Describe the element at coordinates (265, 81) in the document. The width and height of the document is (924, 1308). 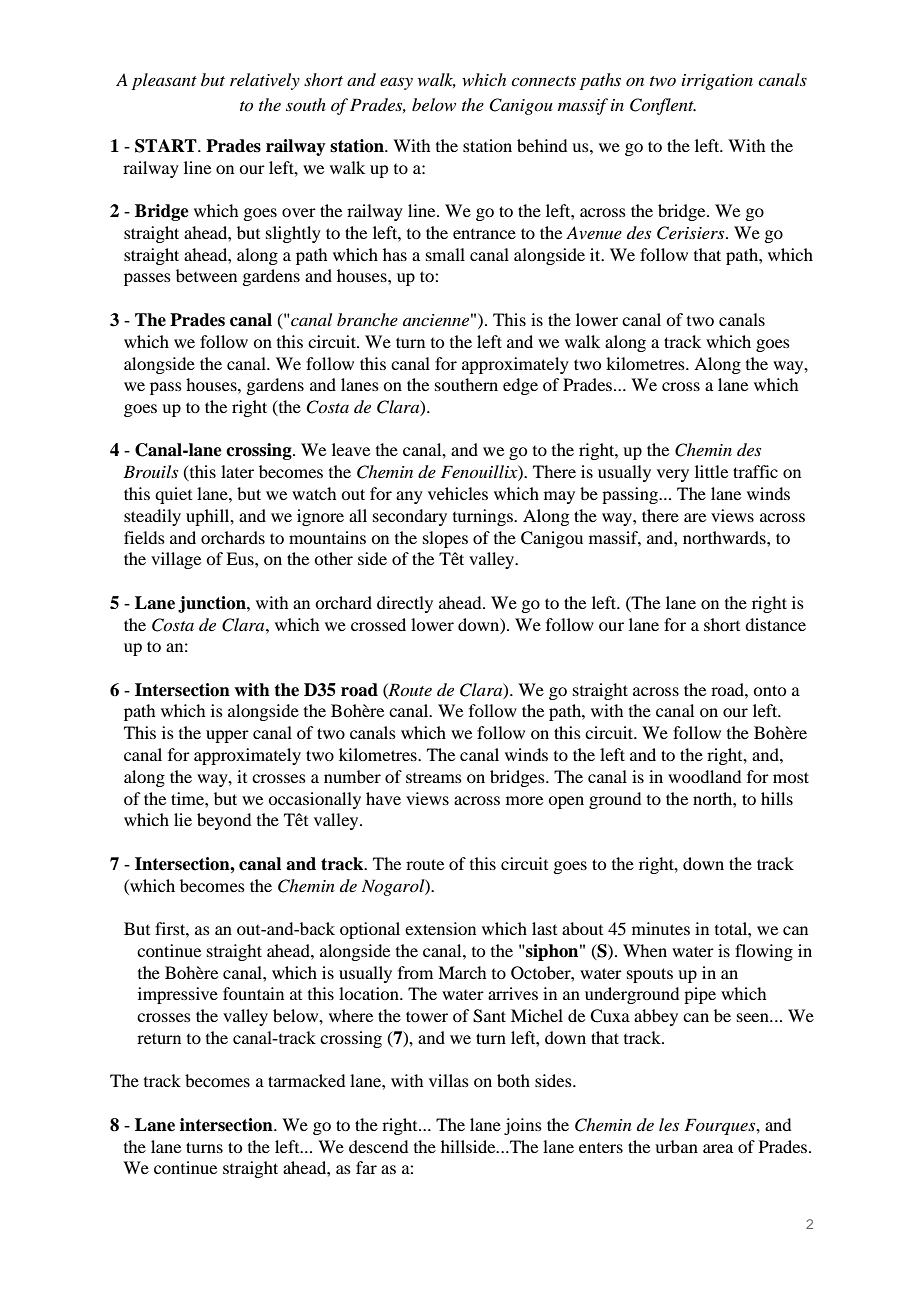
I see `relatively` at that location.
